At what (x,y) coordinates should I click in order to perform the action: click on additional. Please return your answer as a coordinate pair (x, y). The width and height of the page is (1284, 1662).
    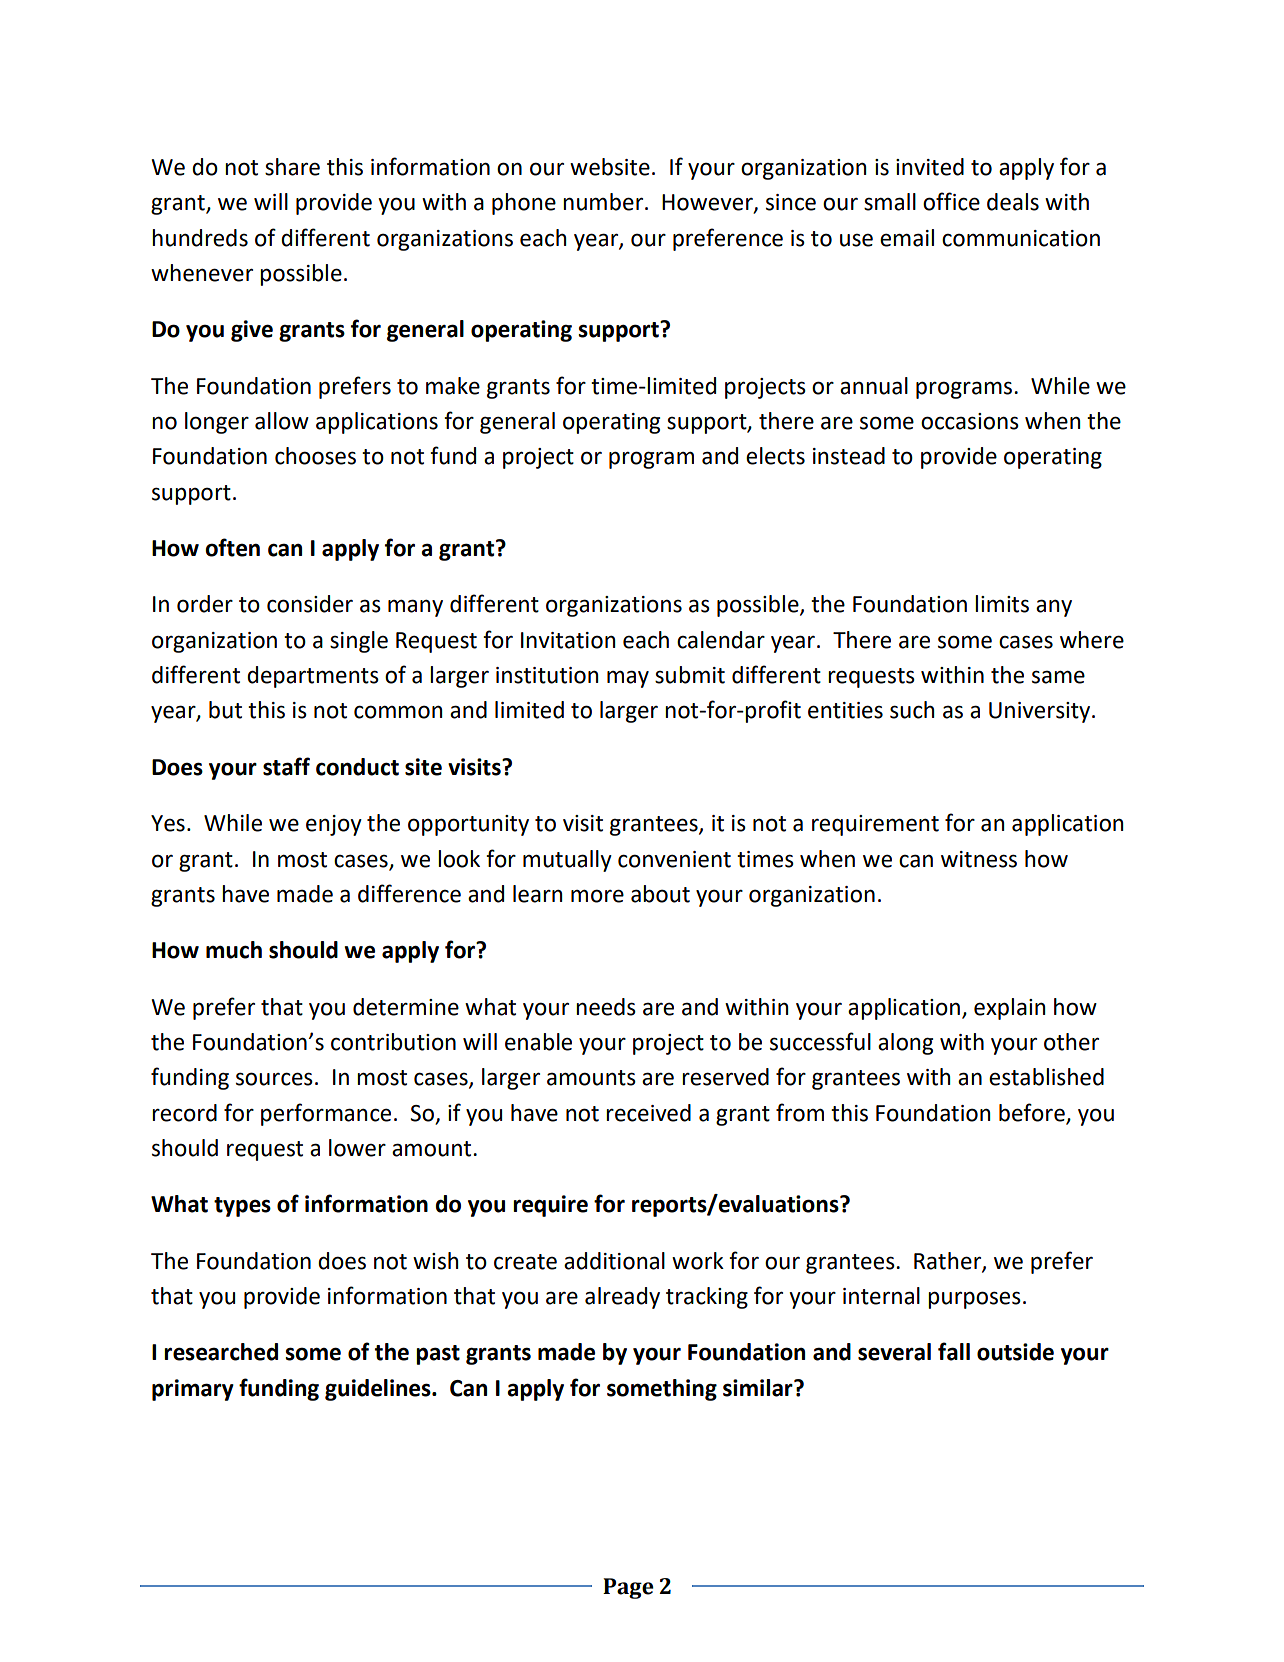
    Looking at the image, I should click on (614, 1261).
